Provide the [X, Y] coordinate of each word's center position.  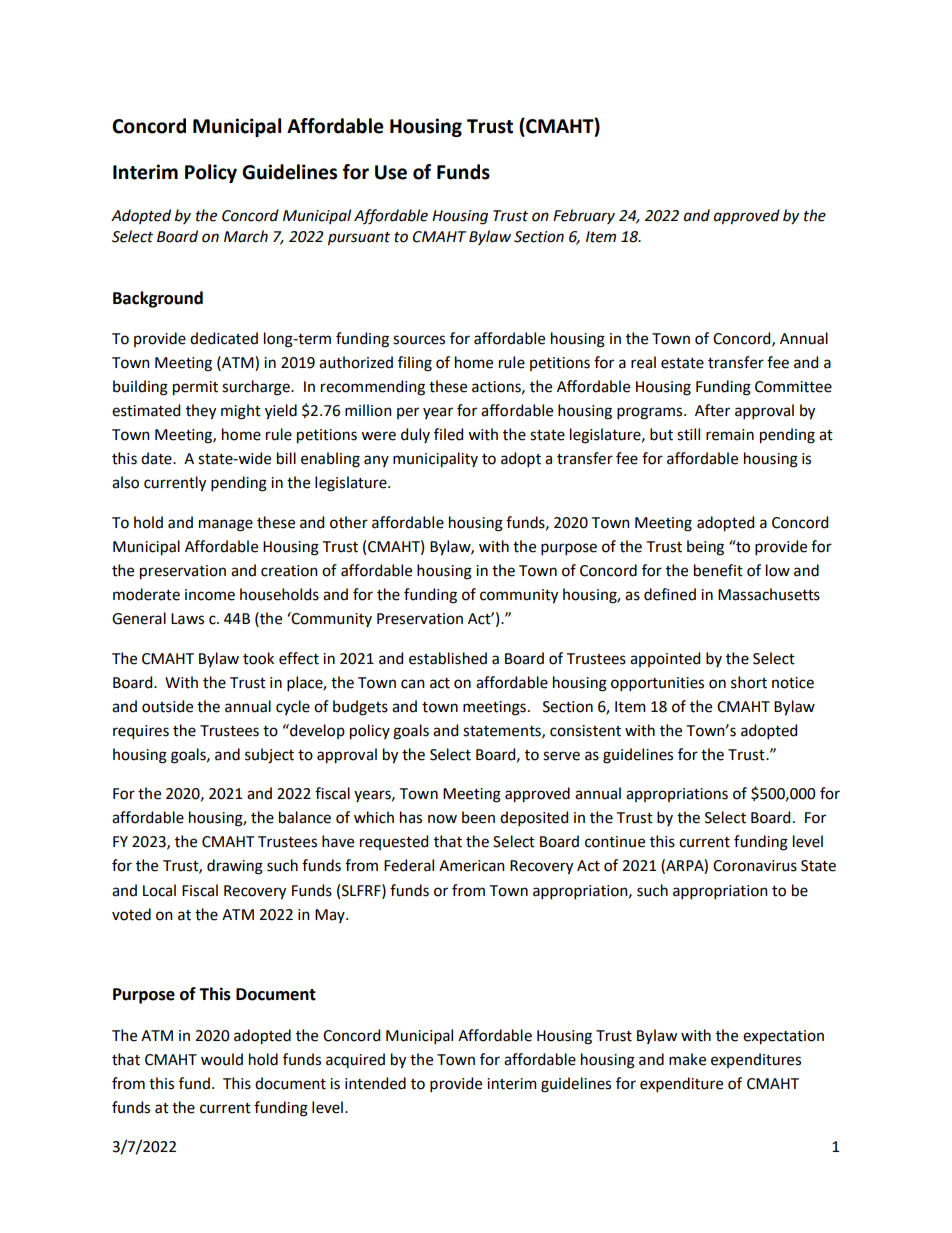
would [222, 1059]
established [448, 658]
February [584, 216]
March [246, 236]
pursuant [359, 239]
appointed [665, 659]
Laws [187, 619]
